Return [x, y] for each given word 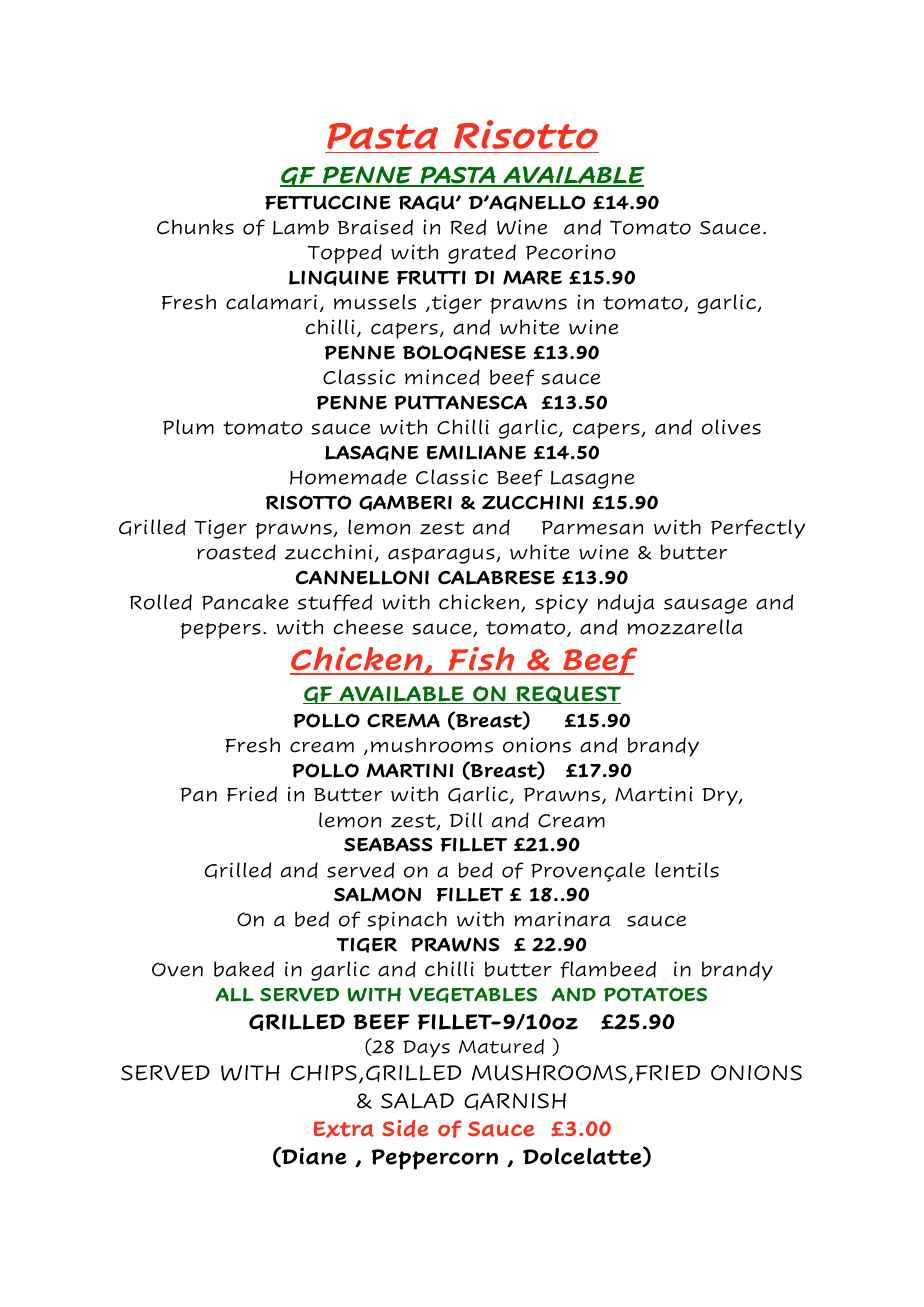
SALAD [417, 1101]
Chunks [195, 227]
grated [482, 254]
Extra [344, 1129]
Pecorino [571, 252]
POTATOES [655, 994]
